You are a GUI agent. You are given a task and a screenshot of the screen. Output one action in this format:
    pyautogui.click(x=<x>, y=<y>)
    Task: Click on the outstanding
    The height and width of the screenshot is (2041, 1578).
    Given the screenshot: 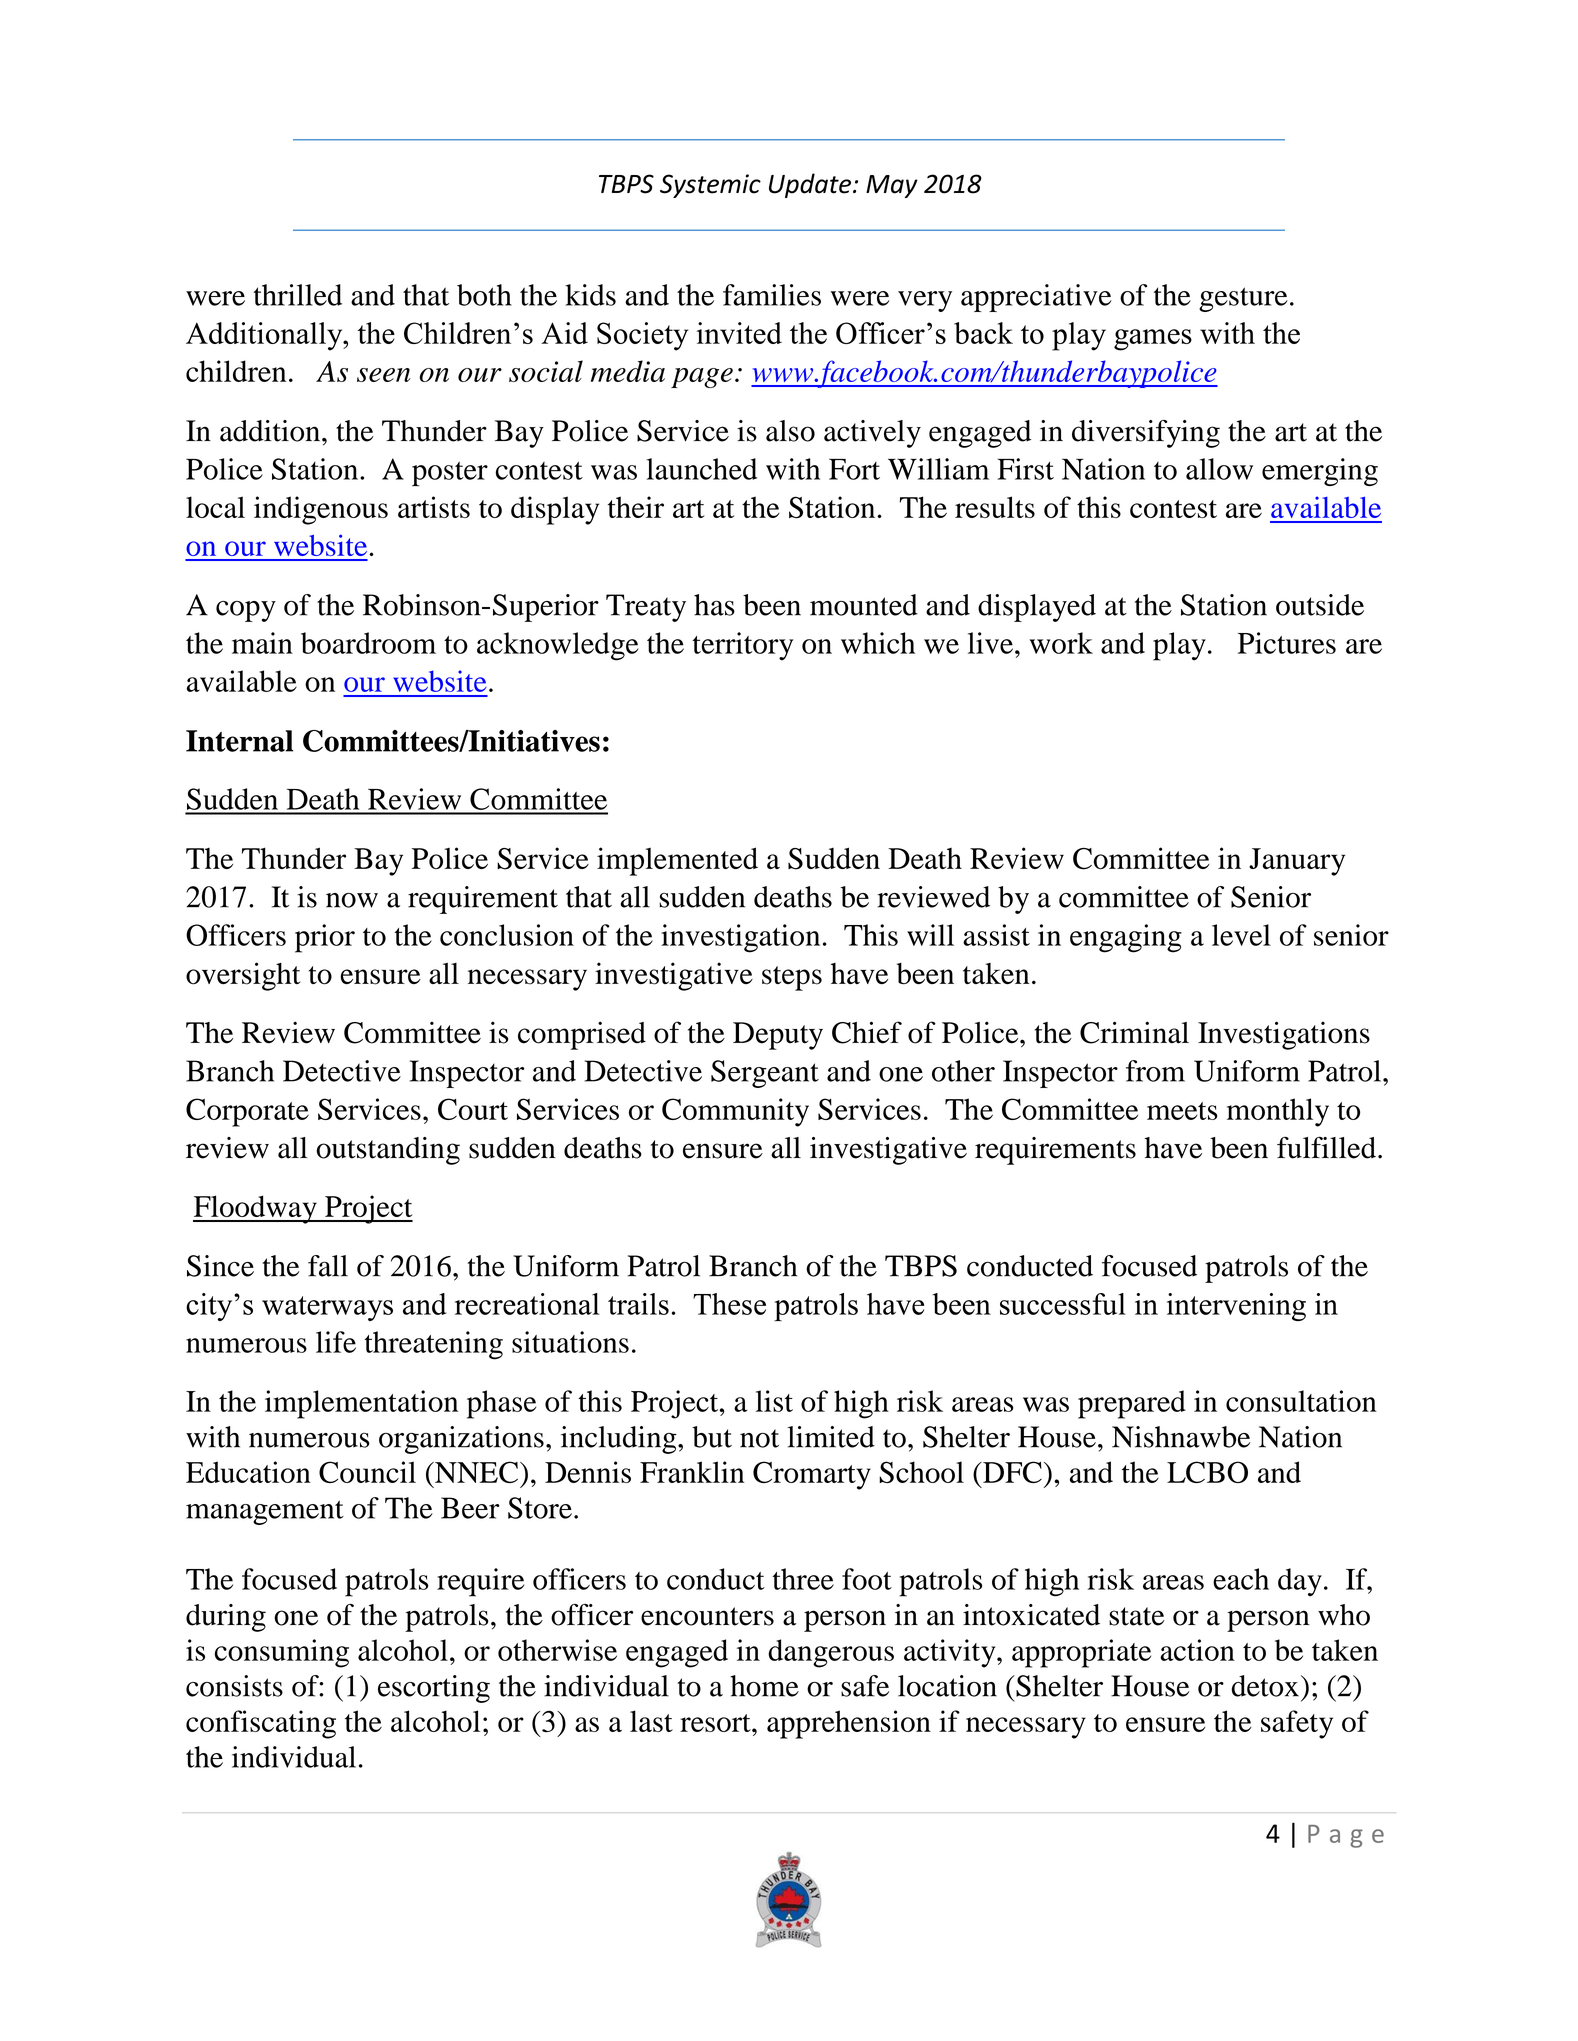 What is the action you would take?
    pyautogui.click(x=388, y=1151)
